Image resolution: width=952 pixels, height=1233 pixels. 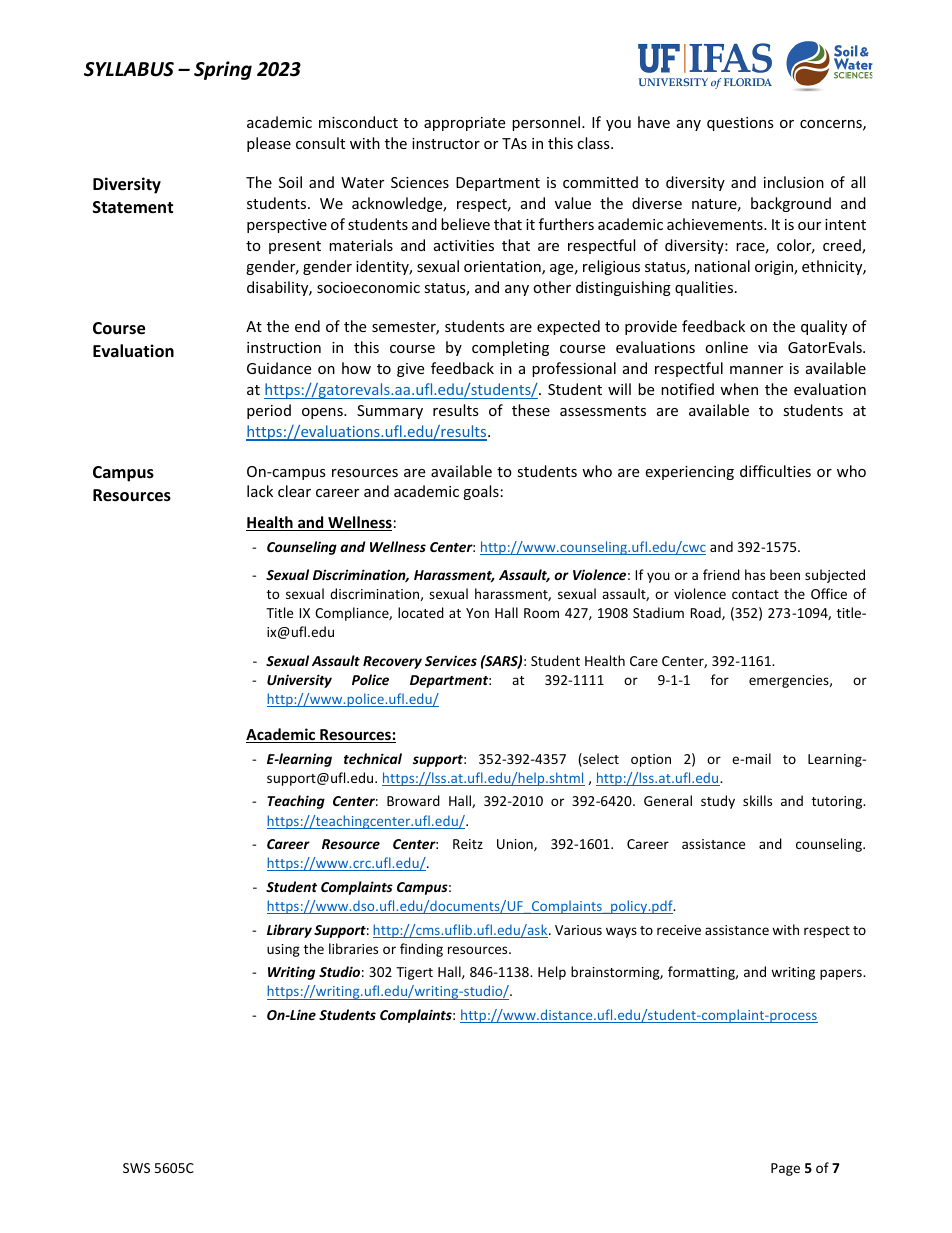 What do you see at coordinates (421, 950) in the page?
I see `finding` at bounding box center [421, 950].
